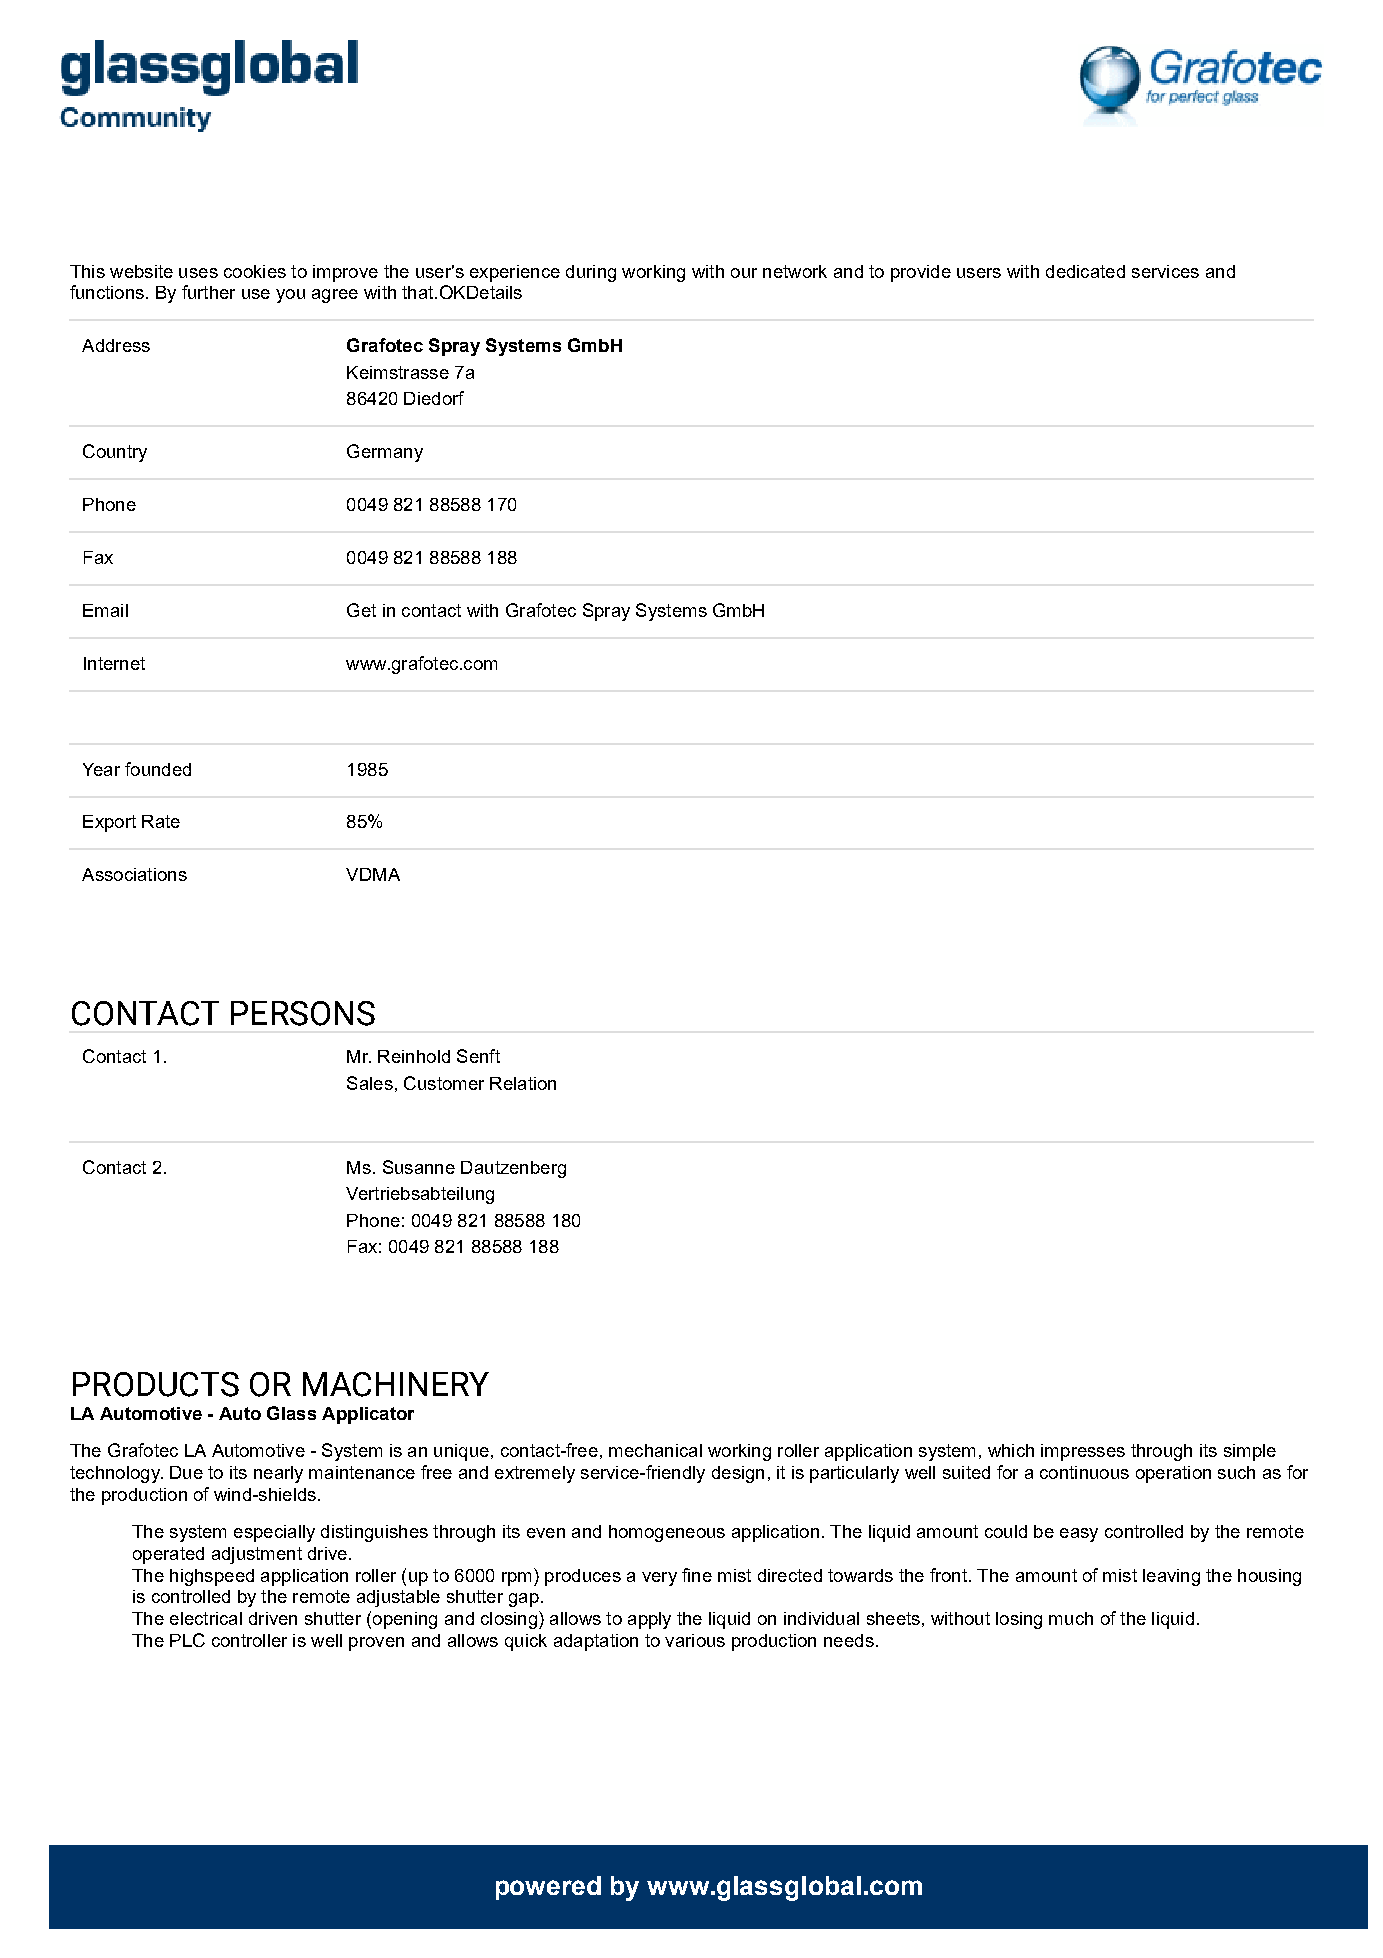 The height and width of the screenshot is (1958, 1383). What do you see at coordinates (208, 292) in the screenshot?
I see `further` at bounding box center [208, 292].
